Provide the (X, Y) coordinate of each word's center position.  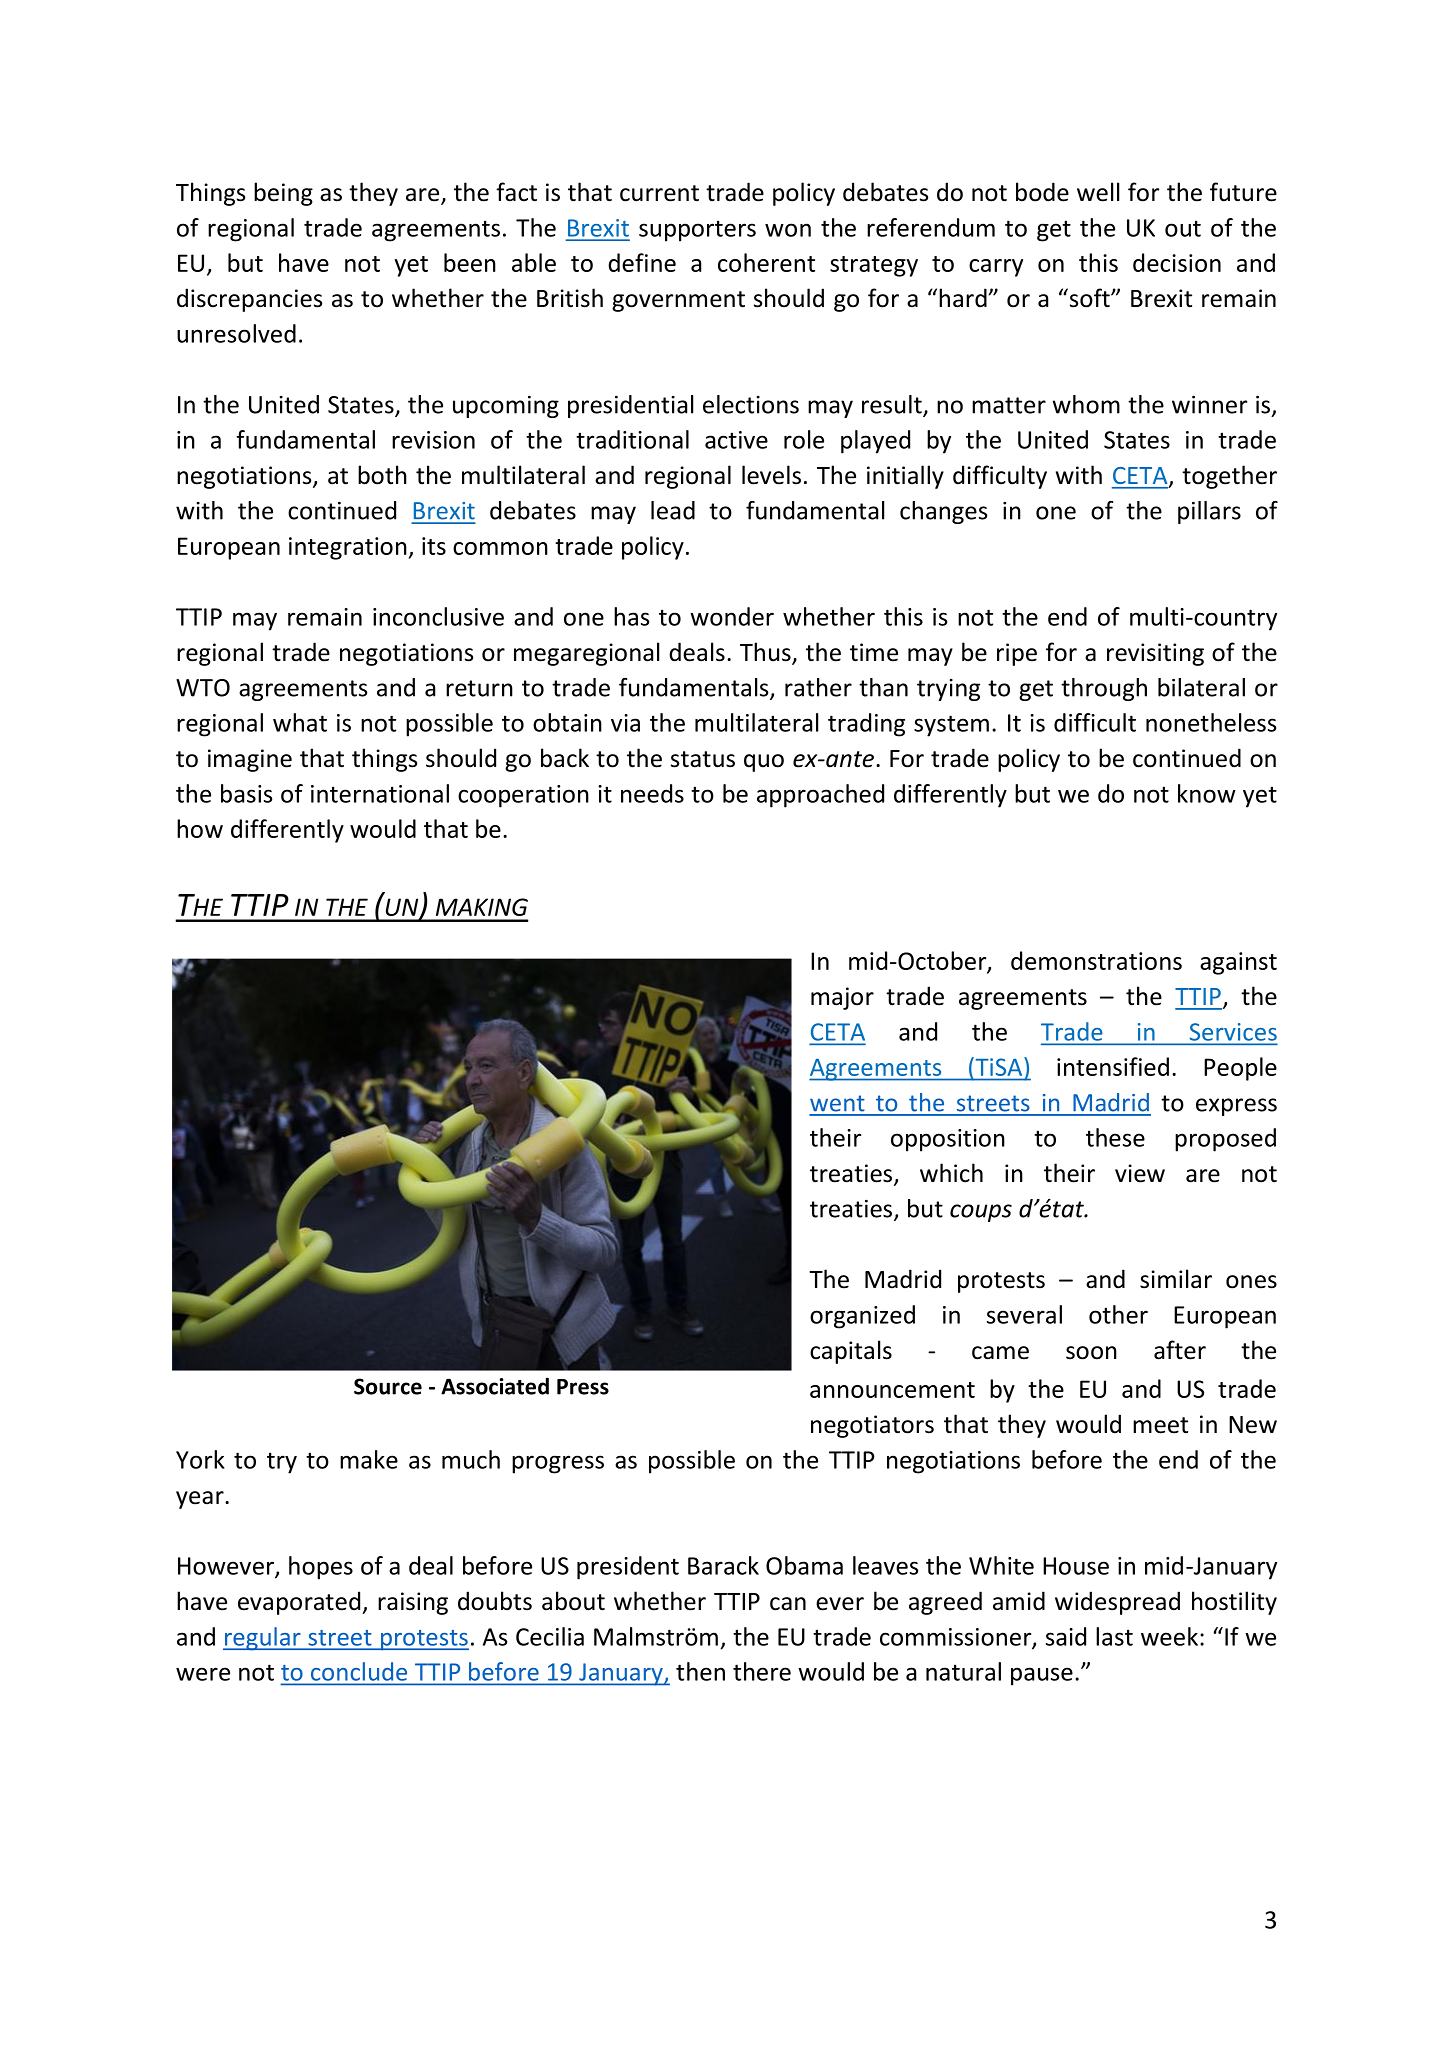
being (283, 194)
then (700, 1671)
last (1114, 1636)
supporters (697, 231)
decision (1177, 262)
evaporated (300, 1603)
